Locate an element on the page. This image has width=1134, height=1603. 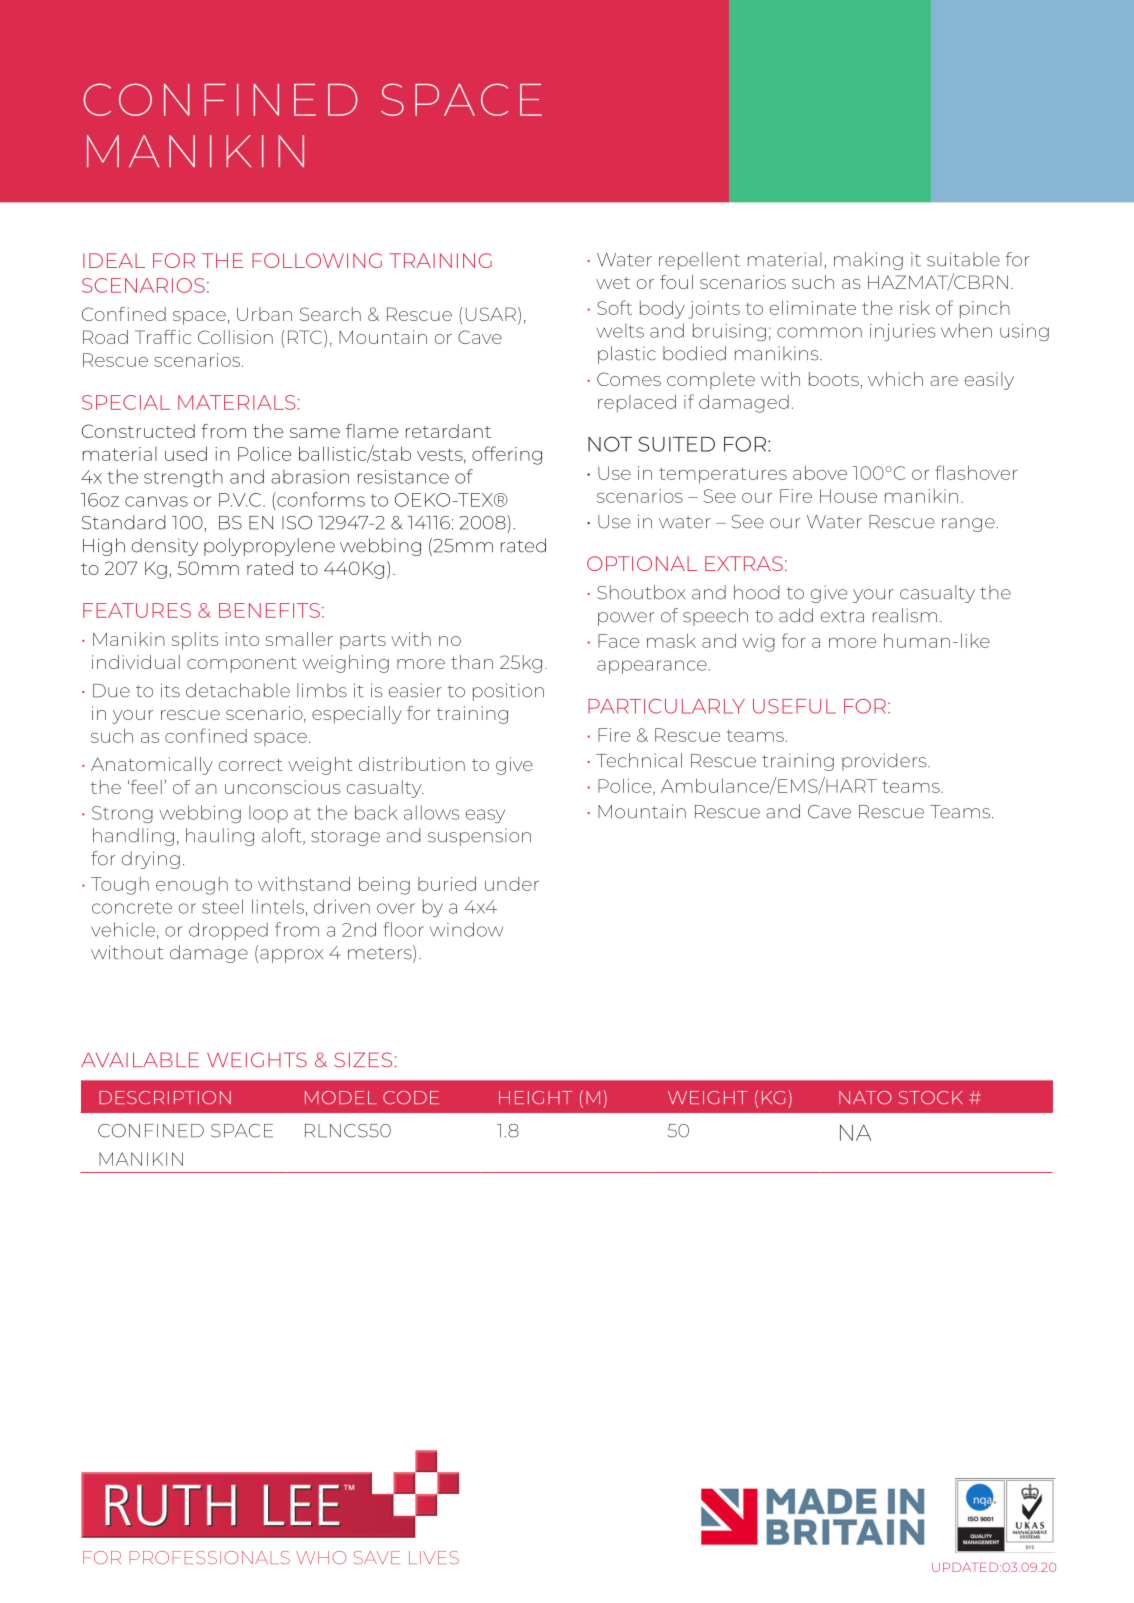
SAVE is located at coordinates (376, 1557).
